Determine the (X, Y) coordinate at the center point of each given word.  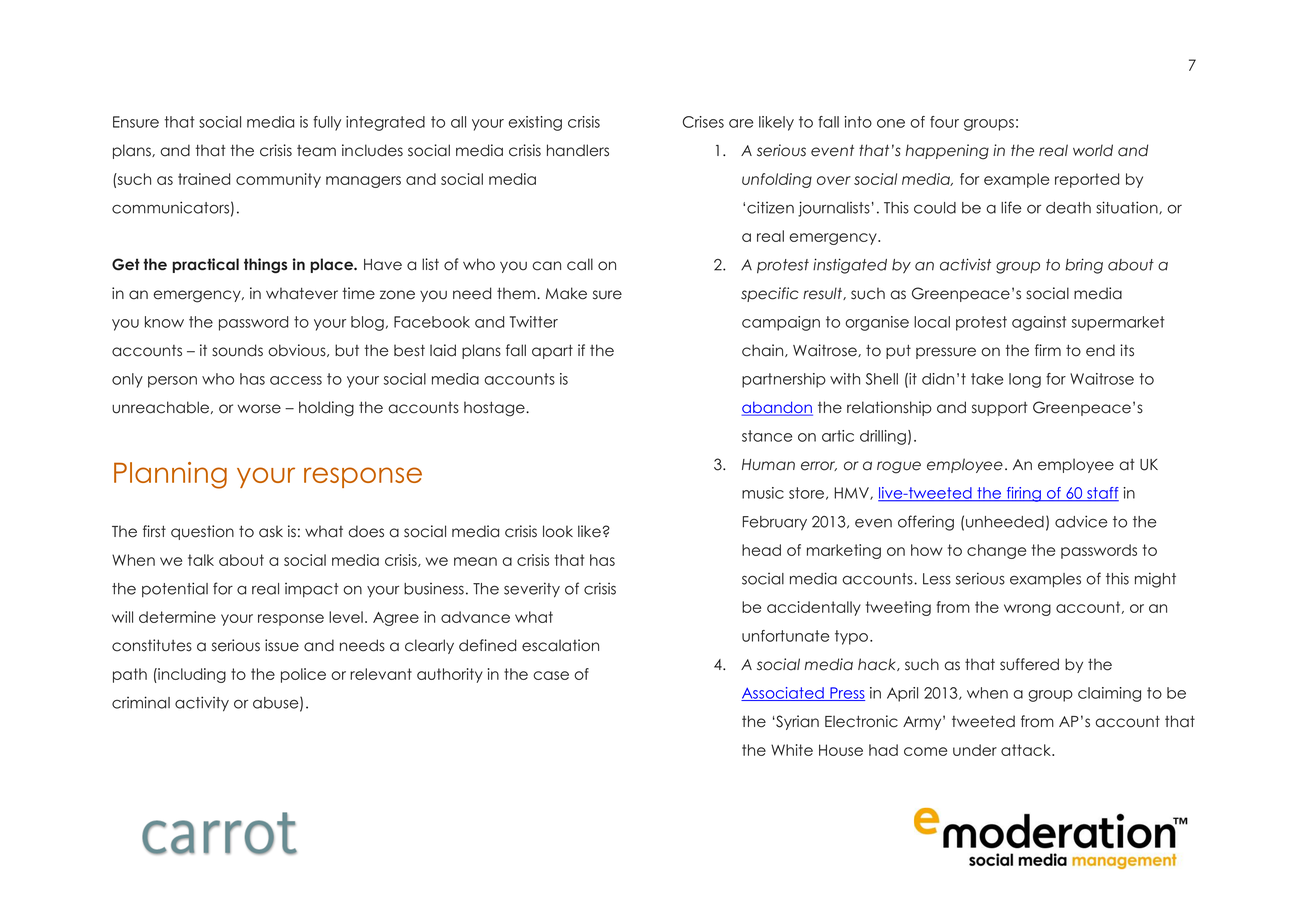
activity (202, 704)
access (296, 380)
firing (1023, 494)
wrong (1027, 610)
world (1093, 150)
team (316, 151)
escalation (560, 645)
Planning (170, 475)
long (1025, 380)
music (763, 493)
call (580, 264)
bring (1084, 266)
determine (177, 617)
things (266, 265)
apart (552, 351)
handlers (578, 150)
